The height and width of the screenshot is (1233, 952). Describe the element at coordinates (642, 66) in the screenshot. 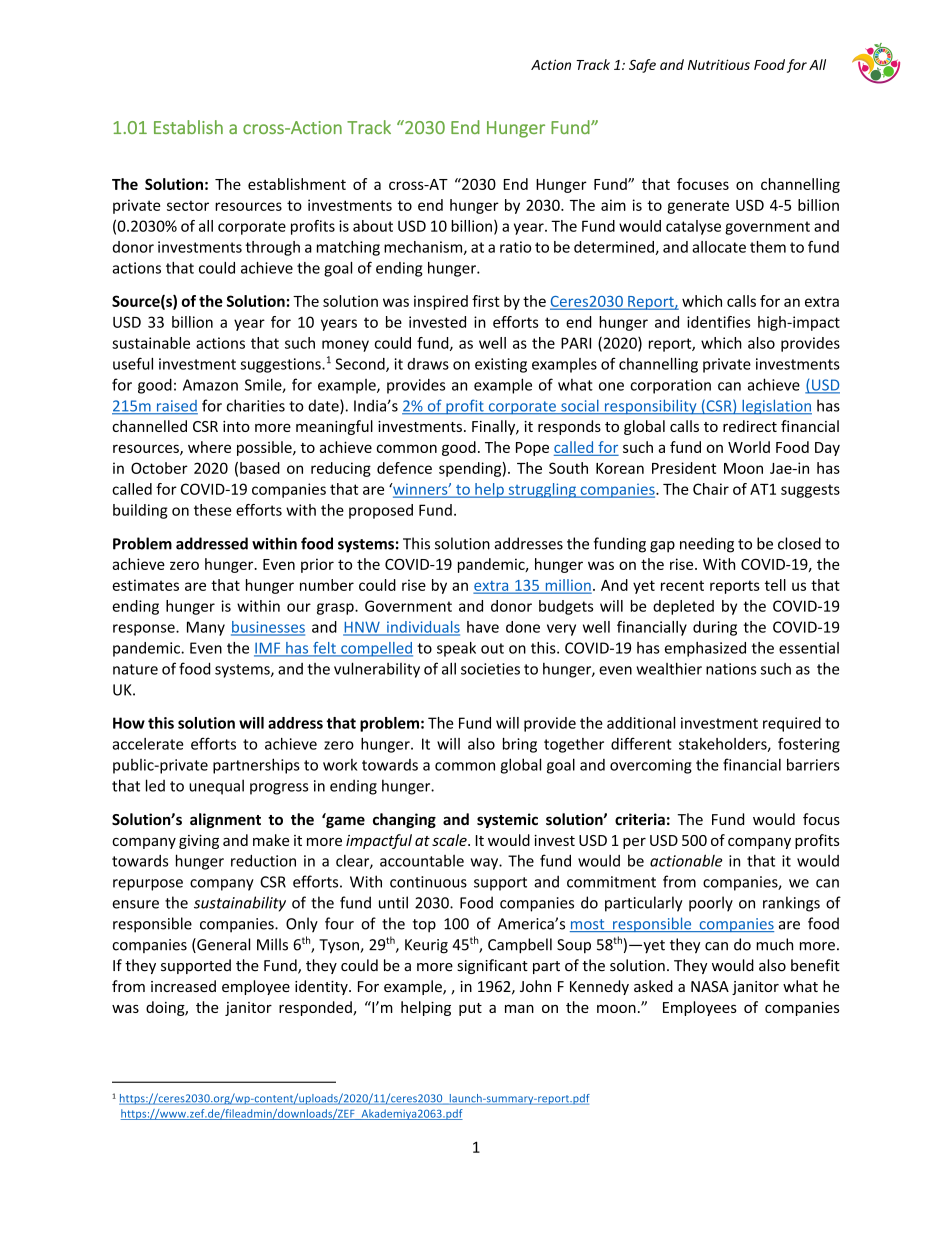

I see `Safe` at that location.
